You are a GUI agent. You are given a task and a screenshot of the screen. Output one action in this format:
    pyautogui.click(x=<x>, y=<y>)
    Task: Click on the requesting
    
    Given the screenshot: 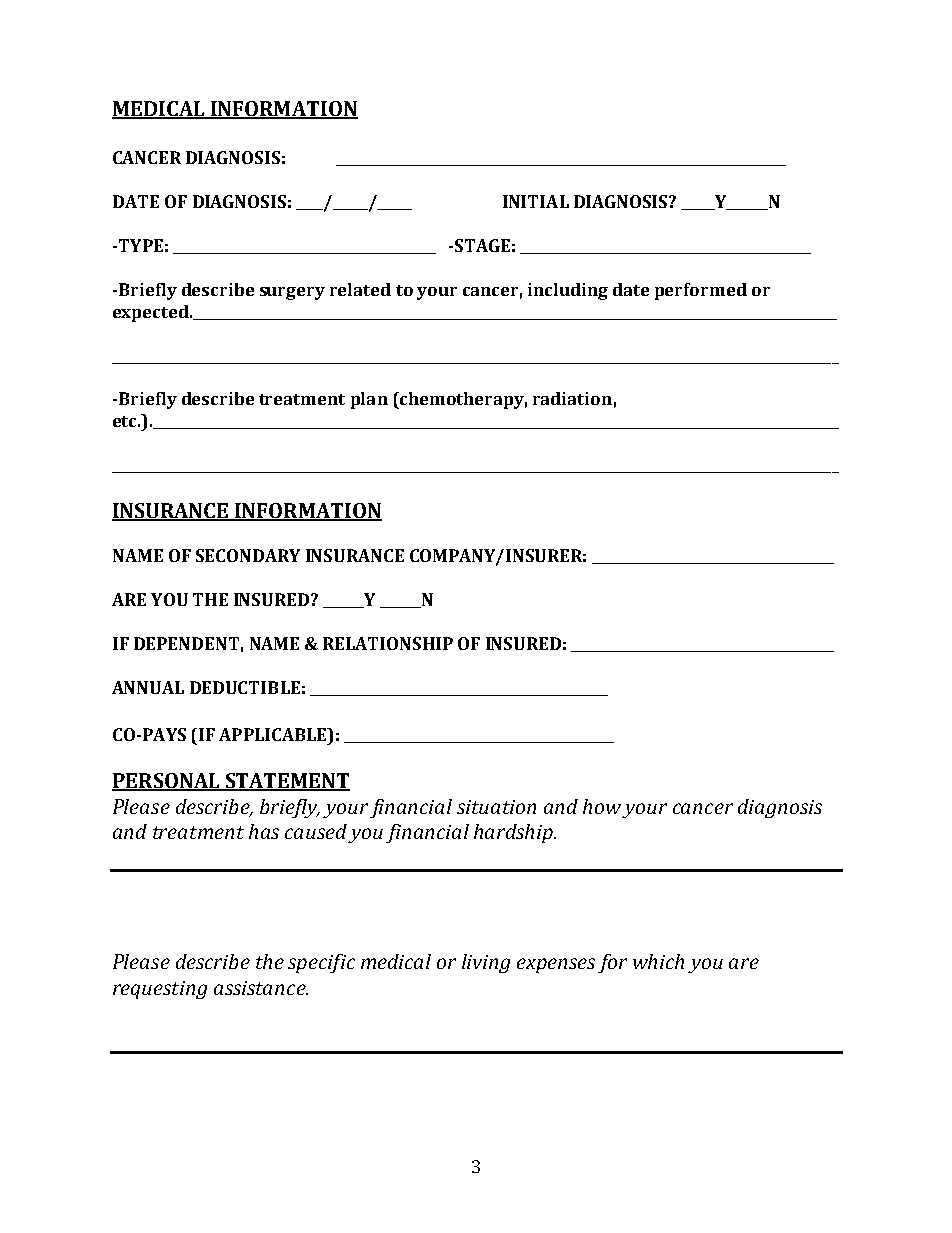 What is the action you would take?
    pyautogui.click(x=160, y=990)
